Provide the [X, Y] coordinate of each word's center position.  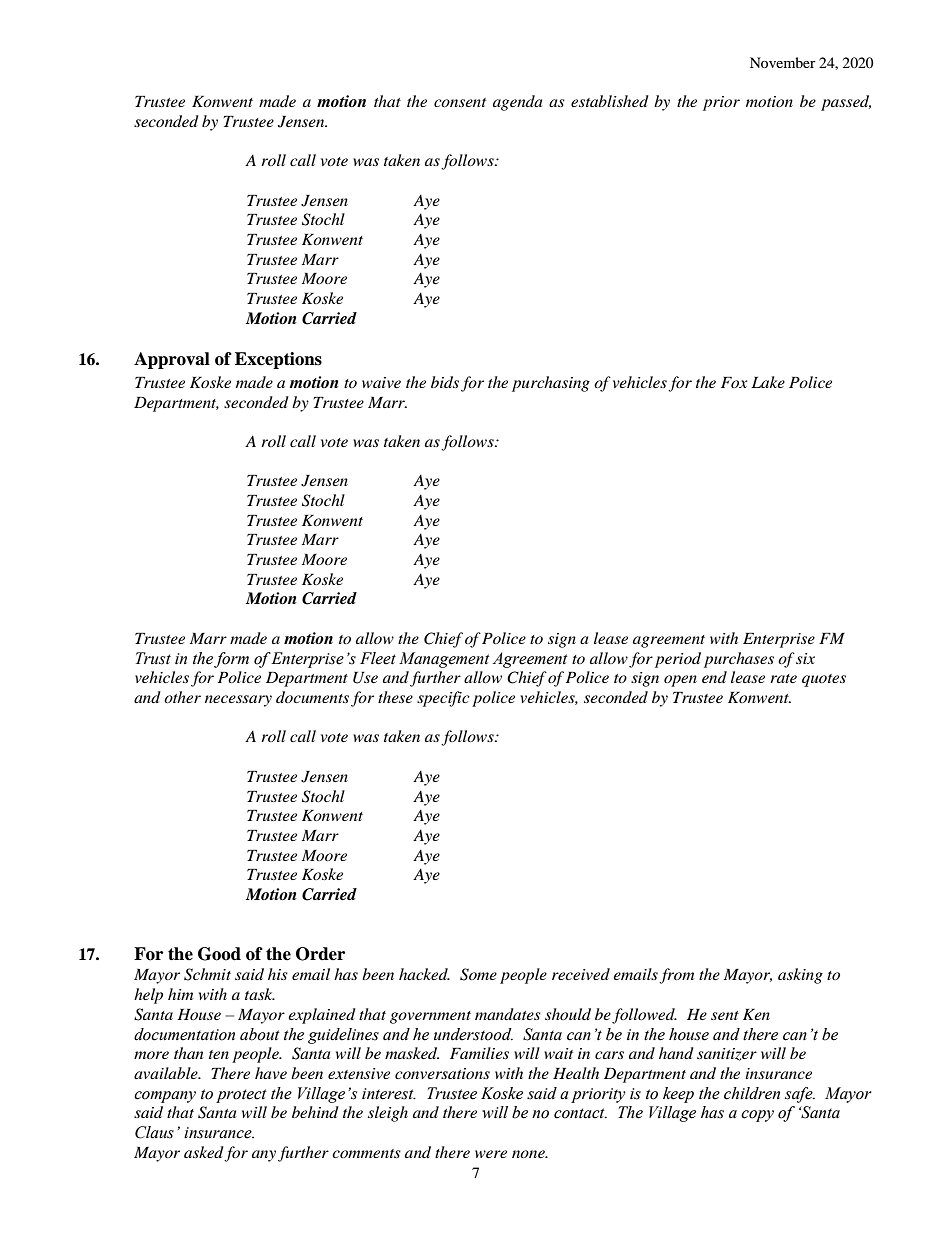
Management [444, 660]
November [783, 62]
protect [241, 1096]
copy [757, 1116]
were [491, 1154]
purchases [739, 660]
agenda [517, 103]
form [231, 660]
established [610, 101]
